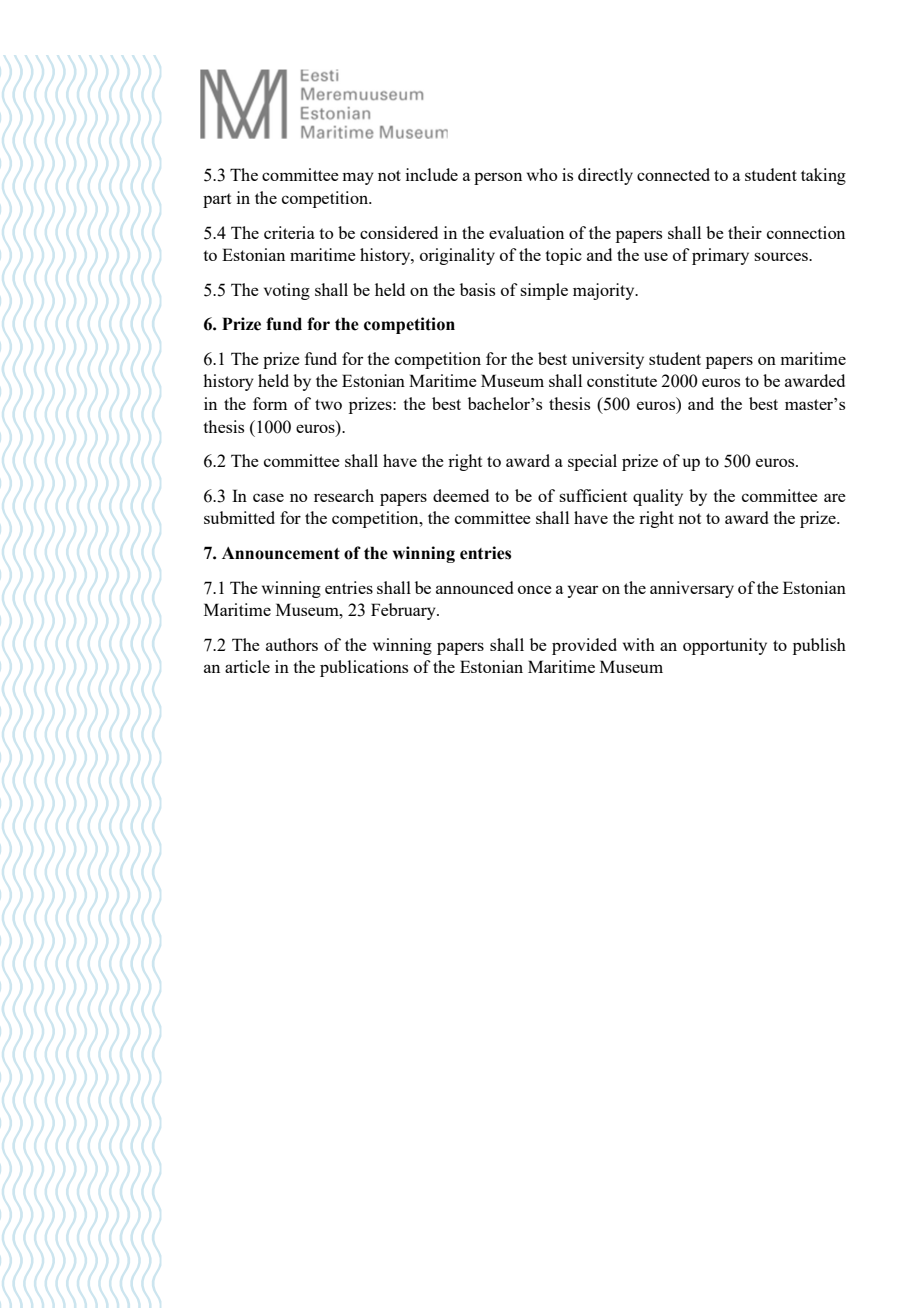 This screenshot has width=924, height=1308. Describe the element at coordinates (287, 291) in the screenshot. I see `voting` at that location.
